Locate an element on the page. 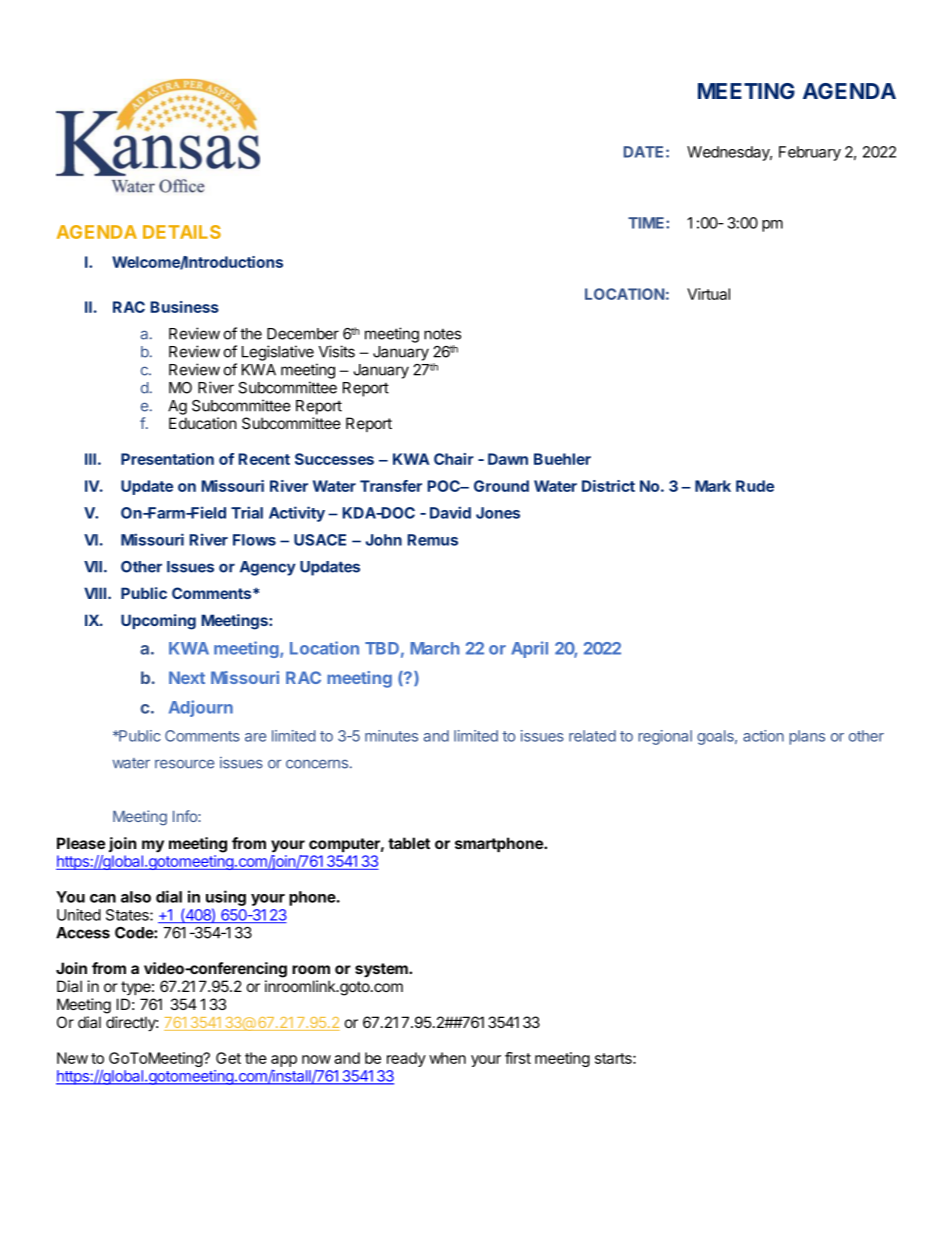 The image size is (952, 1233). March is located at coordinates (435, 648).
